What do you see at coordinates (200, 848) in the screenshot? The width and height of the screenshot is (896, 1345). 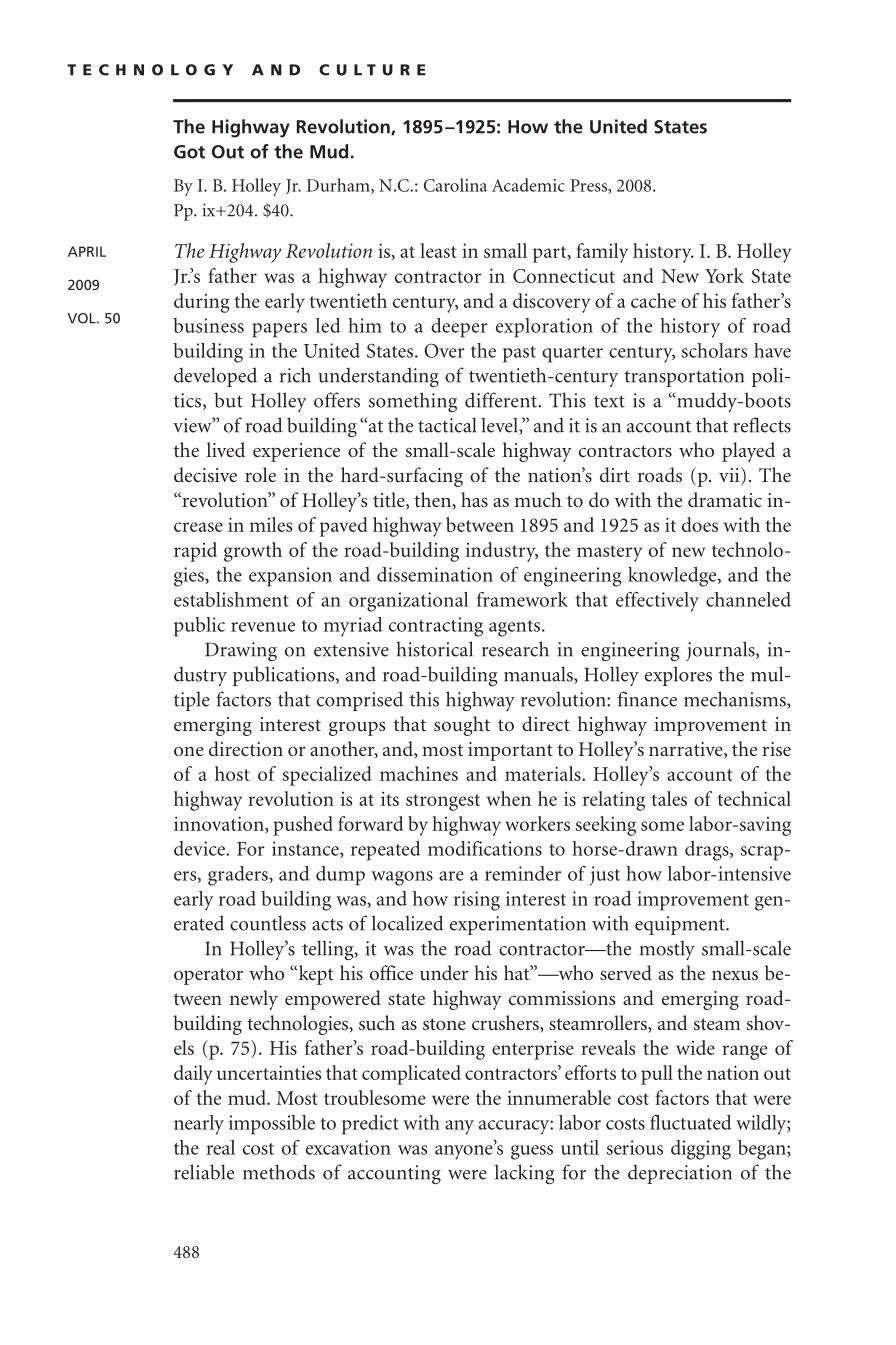 I see `device` at bounding box center [200, 848].
